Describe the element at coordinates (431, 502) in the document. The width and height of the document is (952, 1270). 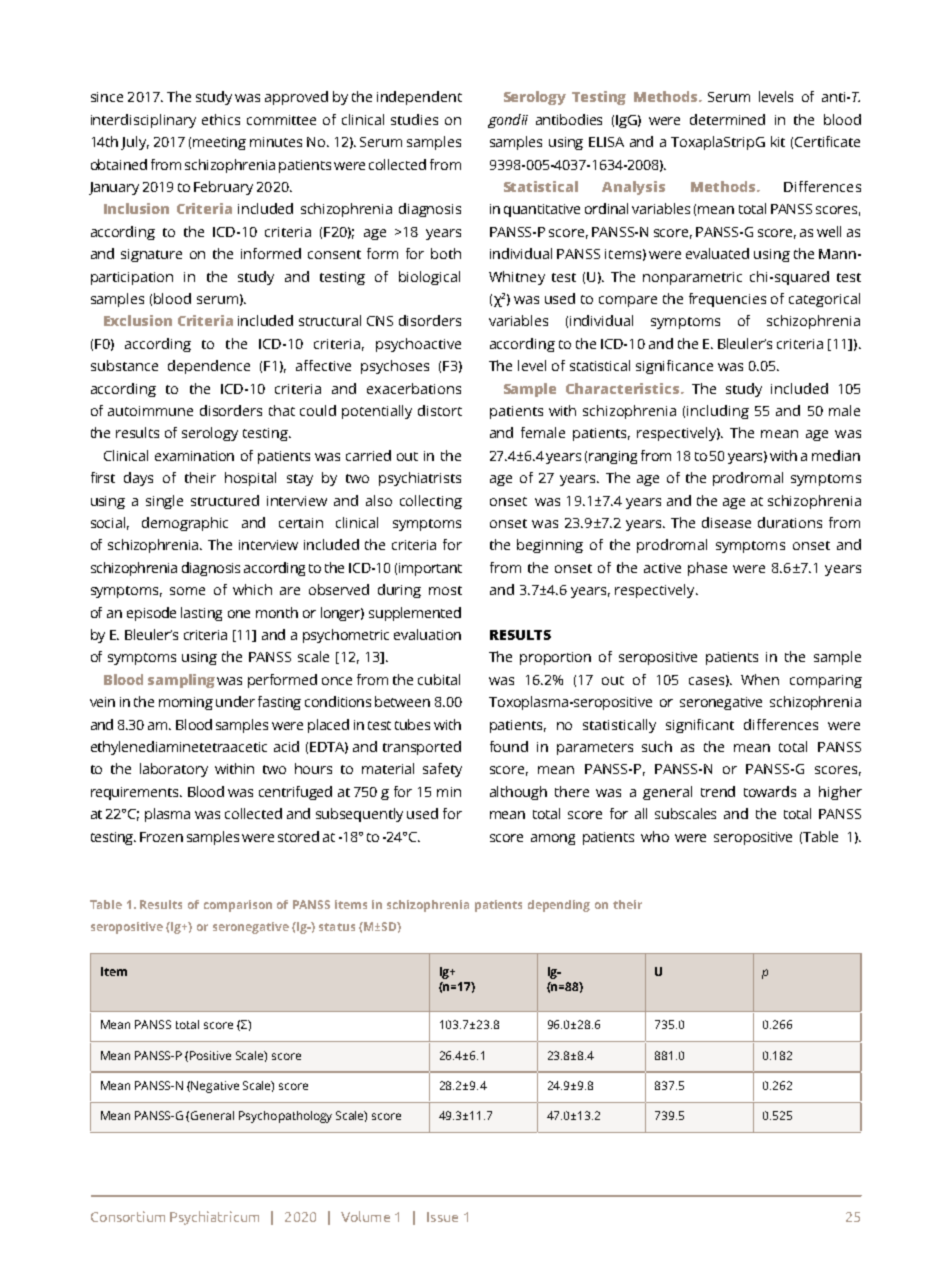
I see `collecting` at that location.
